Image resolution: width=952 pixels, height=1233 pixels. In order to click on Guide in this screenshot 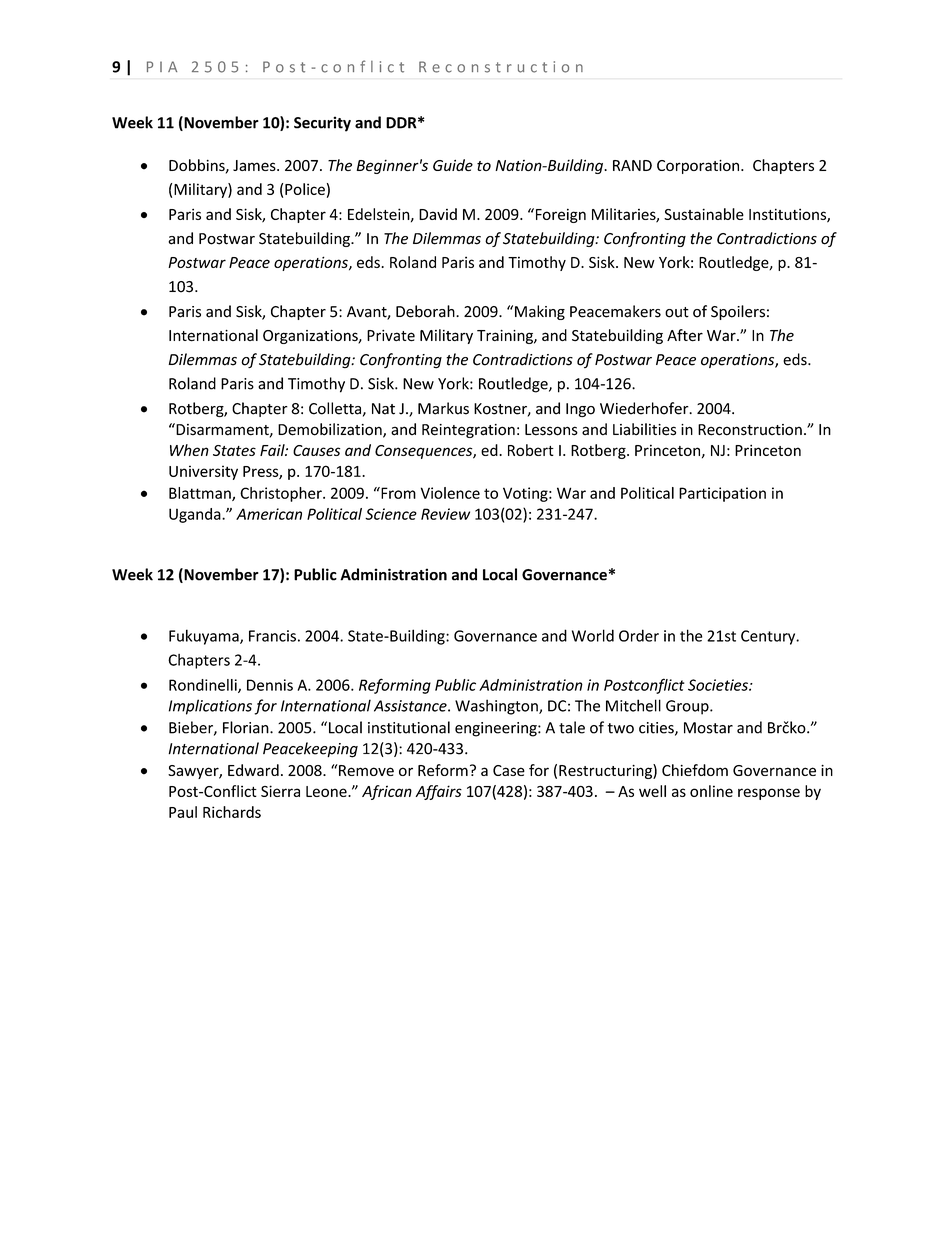, I will do `click(453, 165)`.
